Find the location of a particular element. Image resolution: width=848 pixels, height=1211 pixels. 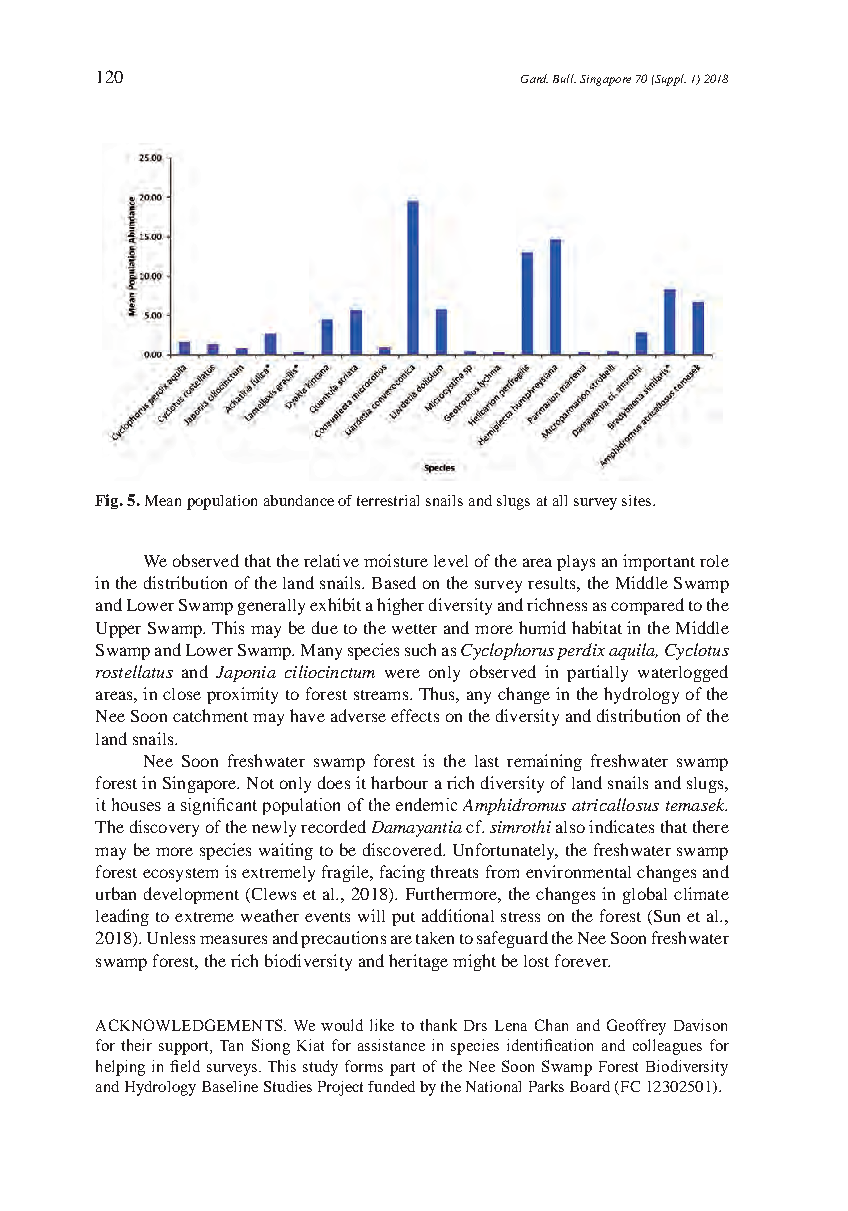

Suppl is located at coordinates (669, 80).
